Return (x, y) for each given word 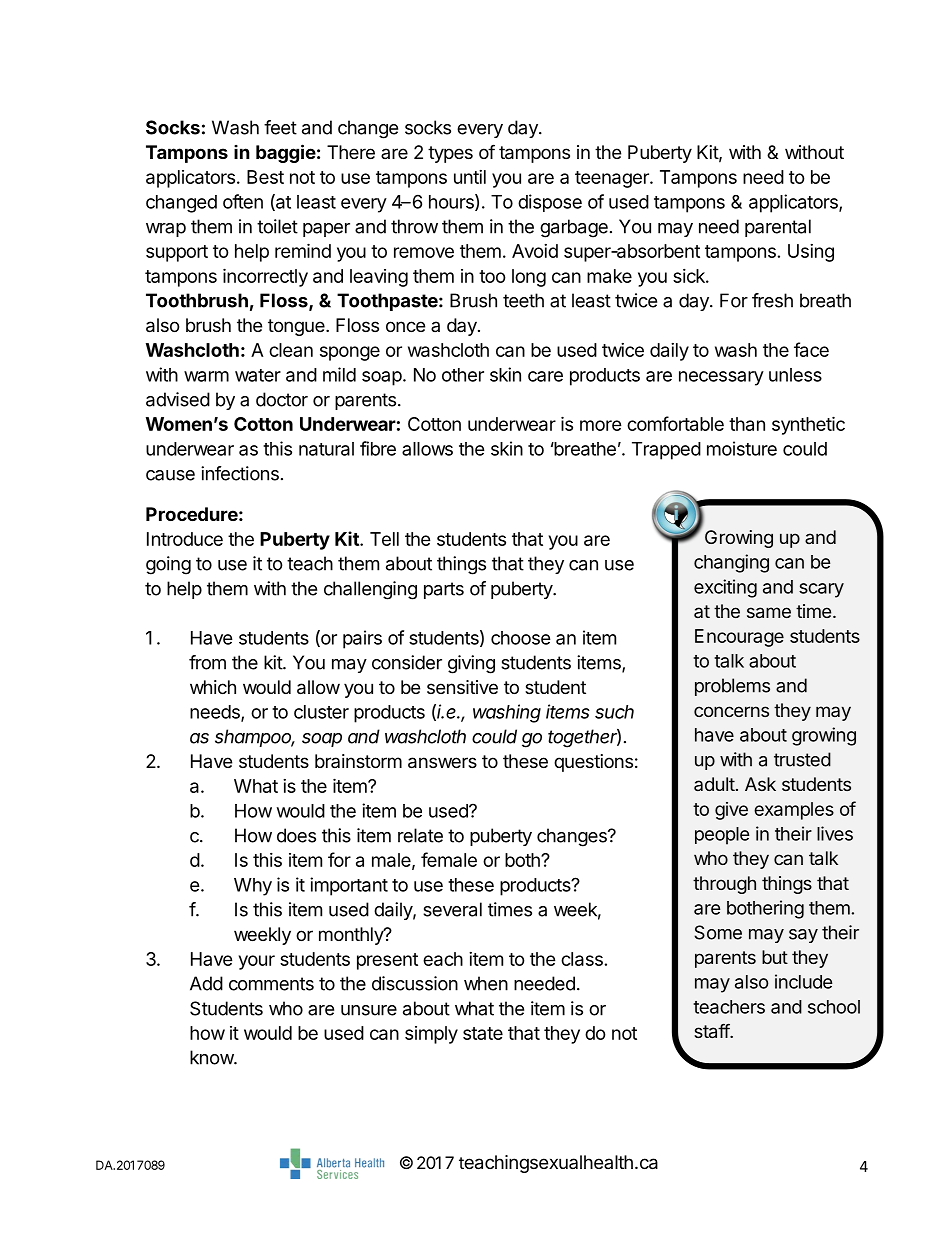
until (470, 177)
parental (778, 228)
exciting (725, 588)
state (483, 1033)
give (731, 811)
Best (265, 177)
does (296, 835)
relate (420, 835)
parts (444, 590)
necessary (721, 378)
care (545, 376)
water (258, 375)
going (168, 565)
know (212, 1057)
